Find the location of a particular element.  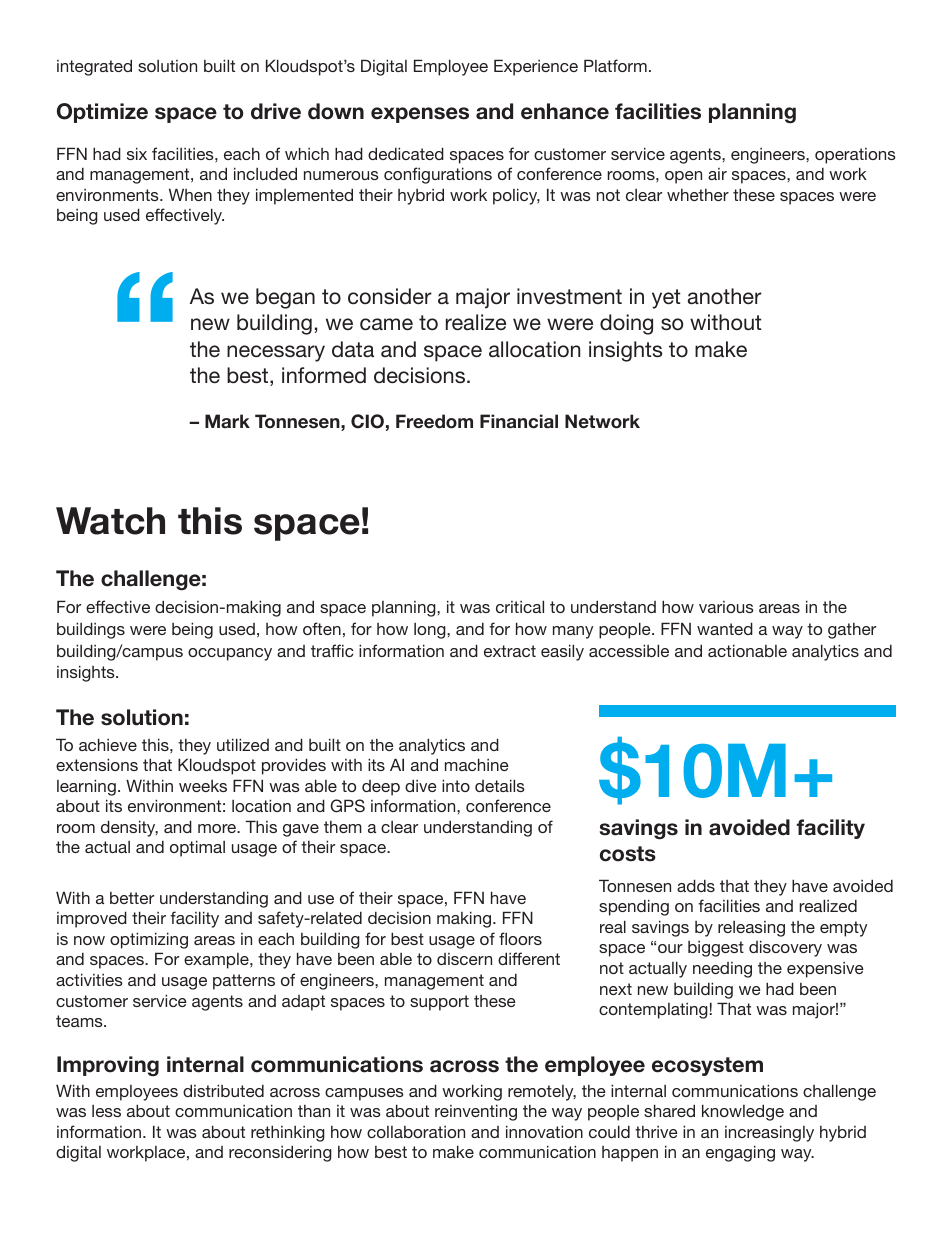

expenses is located at coordinates (420, 115).
